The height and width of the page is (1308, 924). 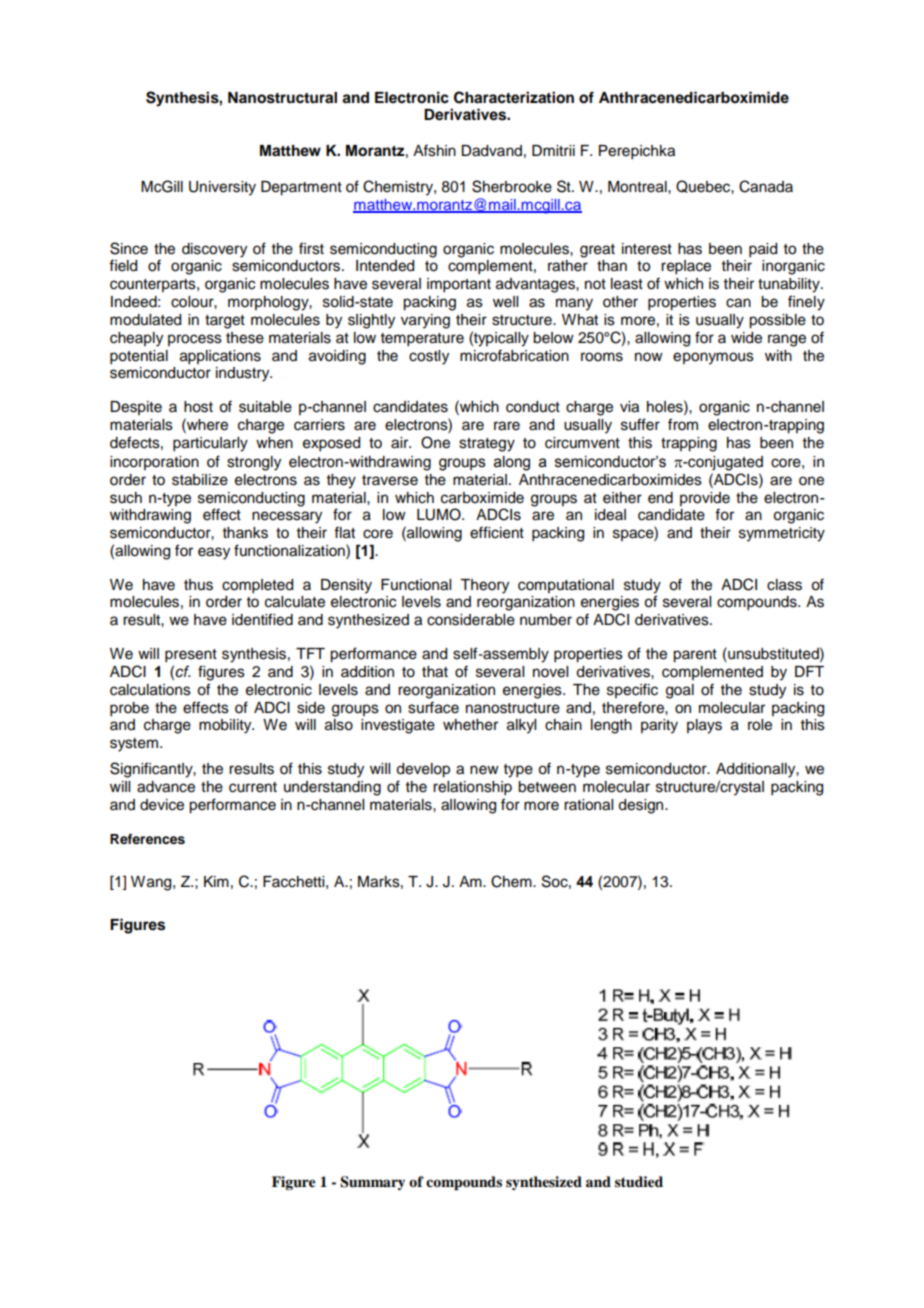 What do you see at coordinates (191, 656) in the page?
I see `present` at bounding box center [191, 656].
